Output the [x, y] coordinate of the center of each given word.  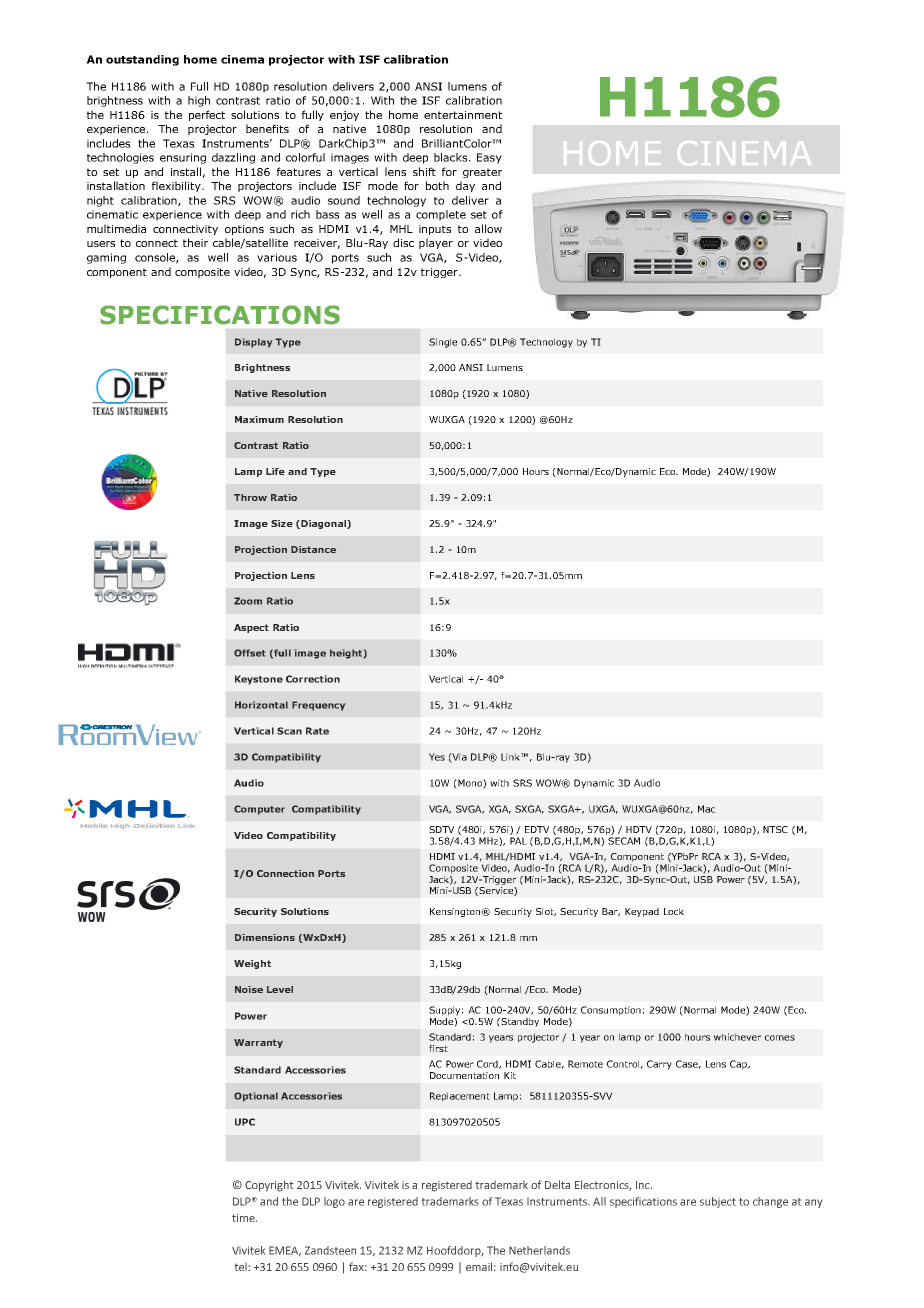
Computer [259, 810]
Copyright [269, 1186]
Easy [489, 158]
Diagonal [323, 524]
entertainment [463, 115]
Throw [250, 497]
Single [443, 343]
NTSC [775, 829]
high [199, 101]
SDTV [441, 829]
